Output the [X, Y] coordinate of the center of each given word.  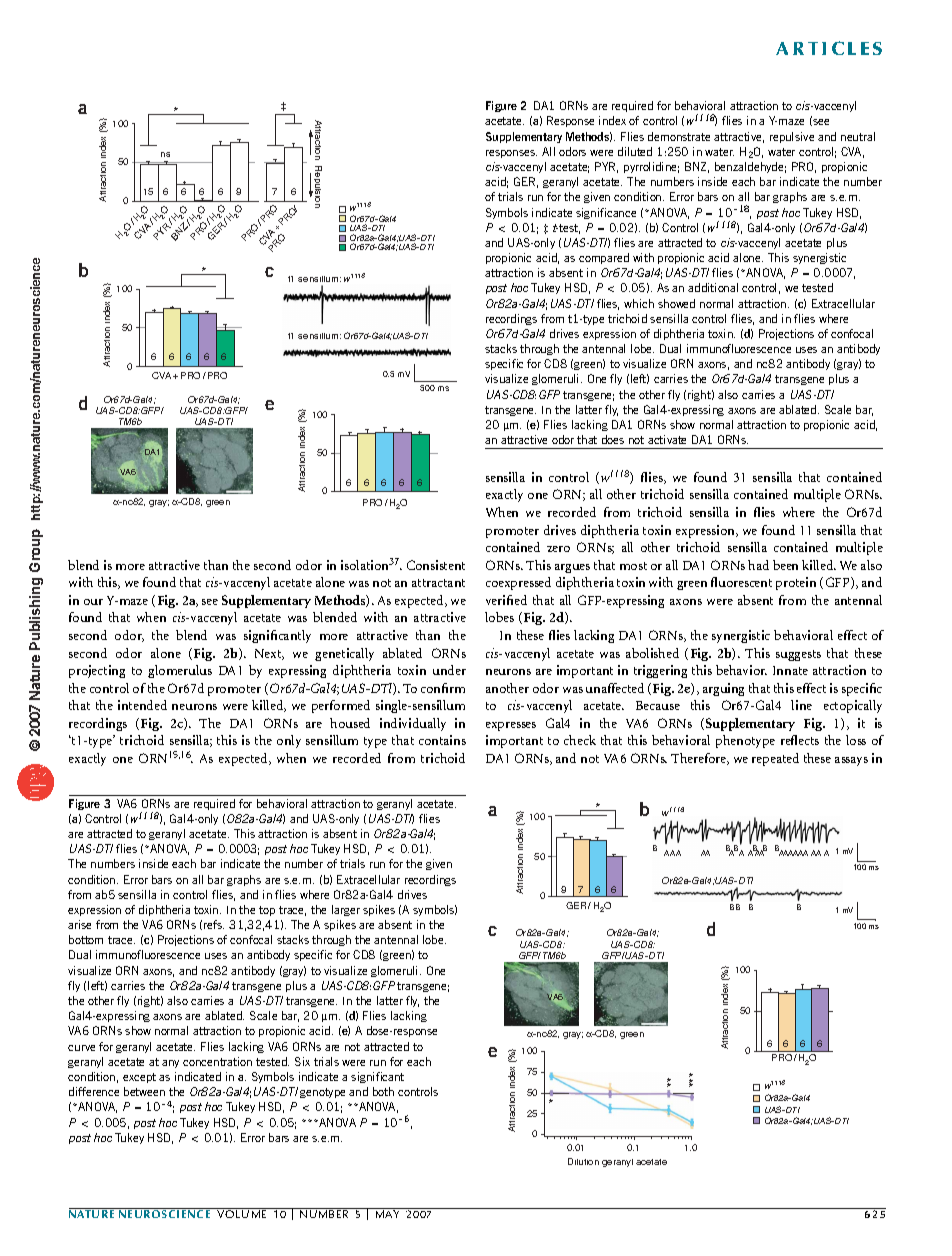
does [613, 439]
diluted [635, 151]
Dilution [583, 1161]
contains [442, 740]
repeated [775, 759]
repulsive [792, 137]
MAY [387, 1214]
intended [142, 705]
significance [606, 213]
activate [667, 439]
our [93, 602]
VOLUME [241, 1214]
